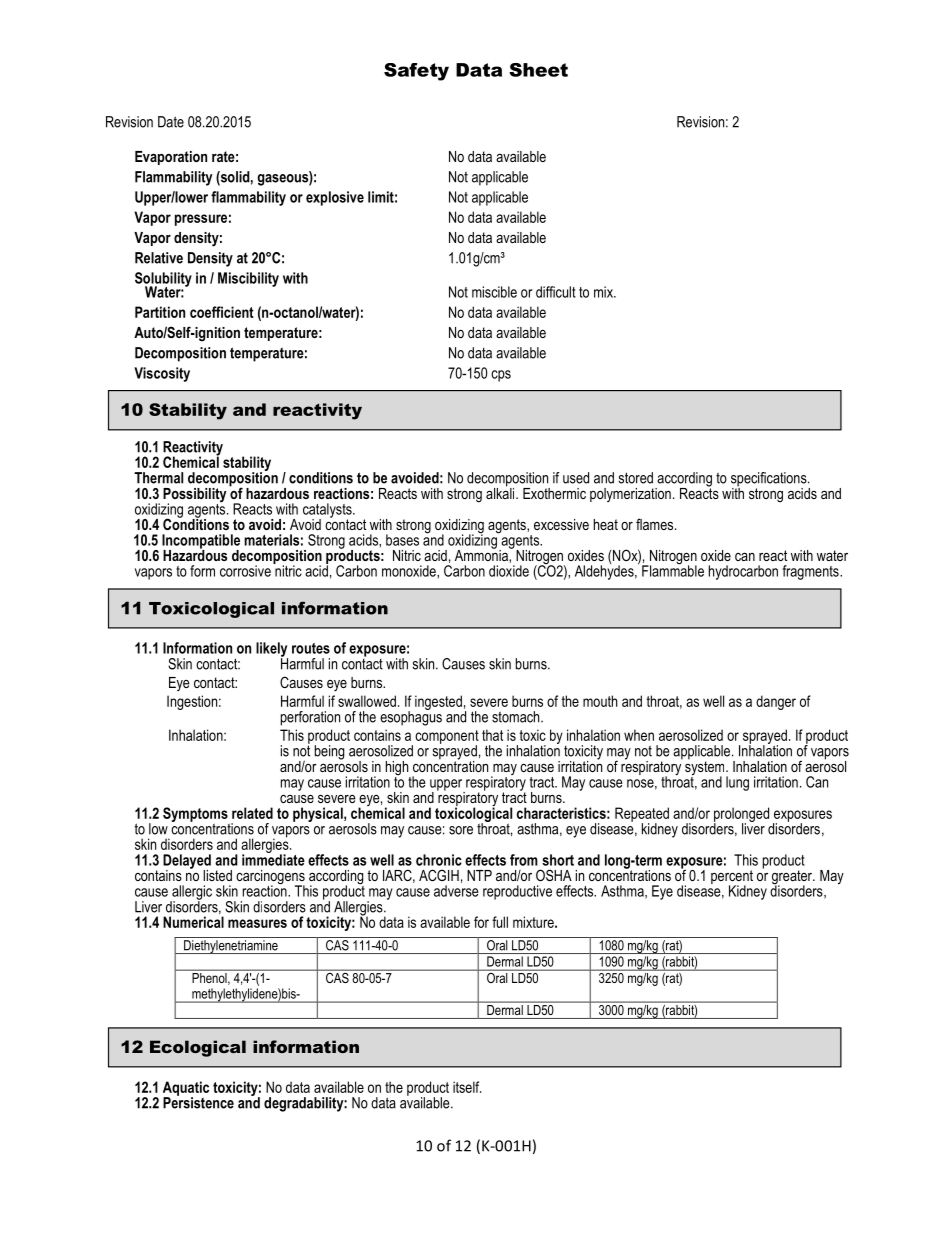 The width and height of the image is (952, 1233). I want to click on Sheet, so click(538, 70).
